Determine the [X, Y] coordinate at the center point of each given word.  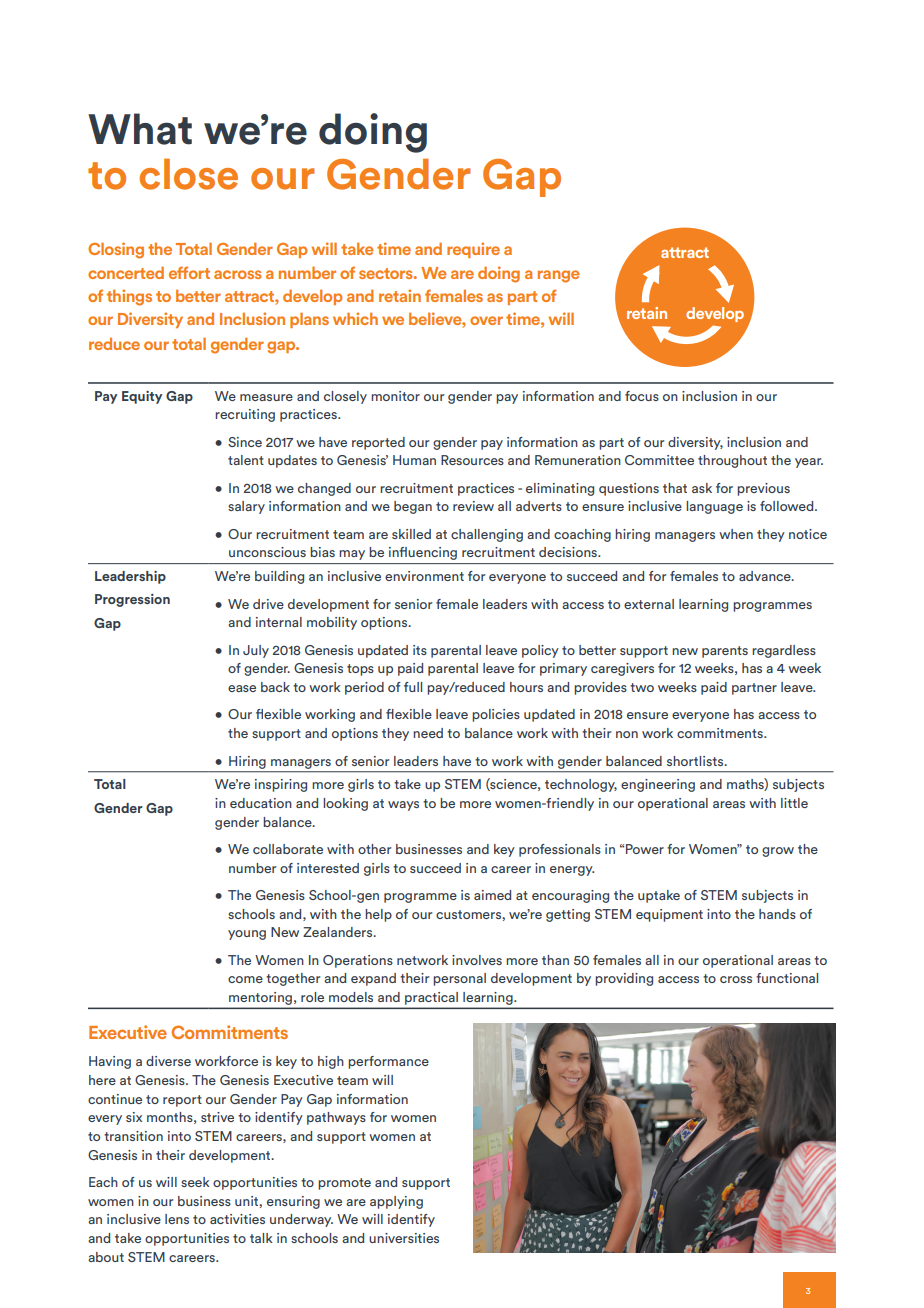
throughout [732, 461]
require [473, 250]
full [413, 687]
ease [242, 688]
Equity [142, 397]
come [245, 979]
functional [787, 978]
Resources [472, 460]
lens [177, 1219]
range [558, 276]
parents [725, 652]
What [140, 129]
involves [477, 960]
